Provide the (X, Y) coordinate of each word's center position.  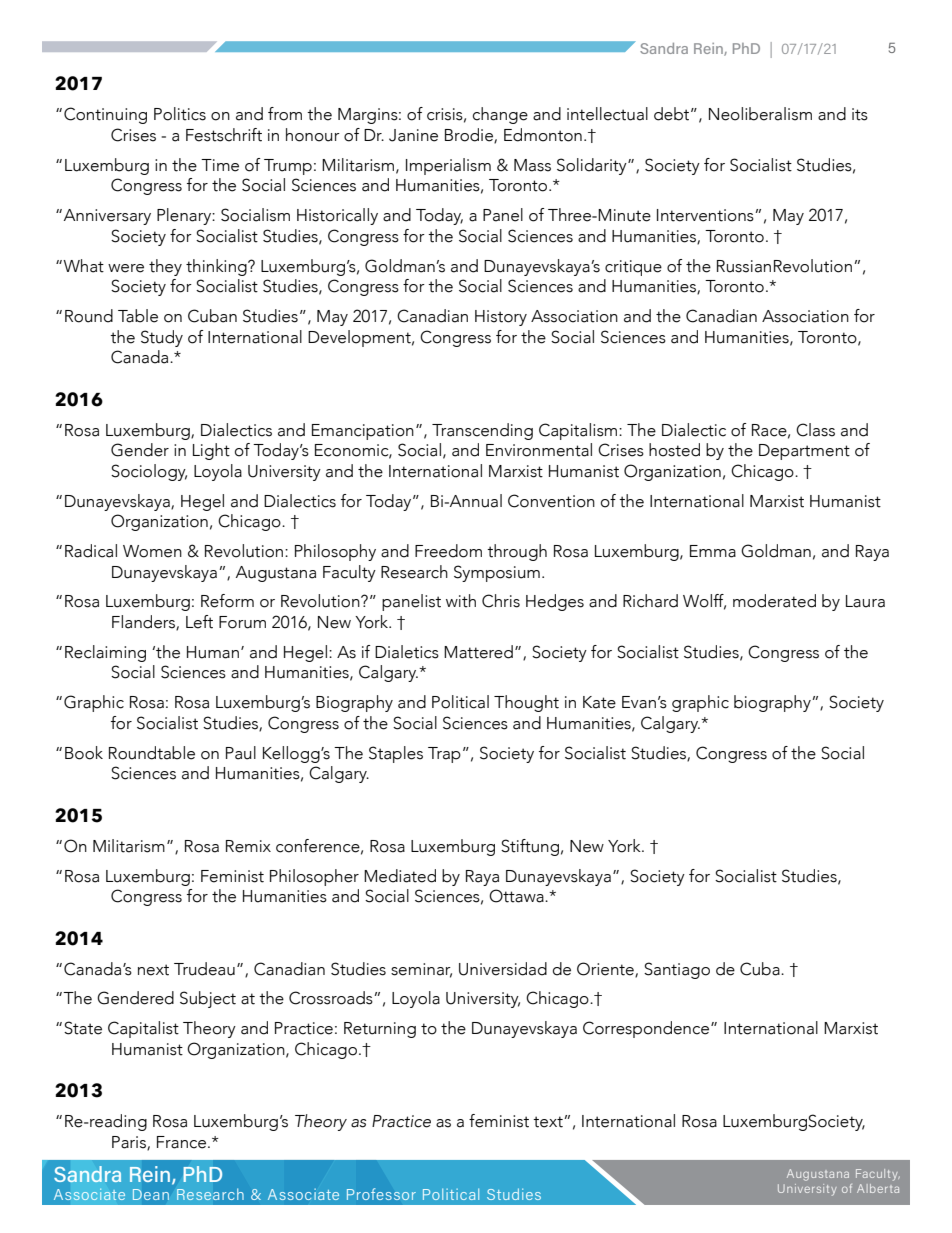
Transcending (482, 431)
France (181, 1142)
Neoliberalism (760, 114)
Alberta (878, 1188)
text (549, 1122)
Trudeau (204, 969)
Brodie (470, 136)
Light (211, 451)
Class (815, 430)
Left (199, 622)
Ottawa (517, 896)
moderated (774, 601)
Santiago (677, 970)
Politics (180, 114)
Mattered (478, 652)
